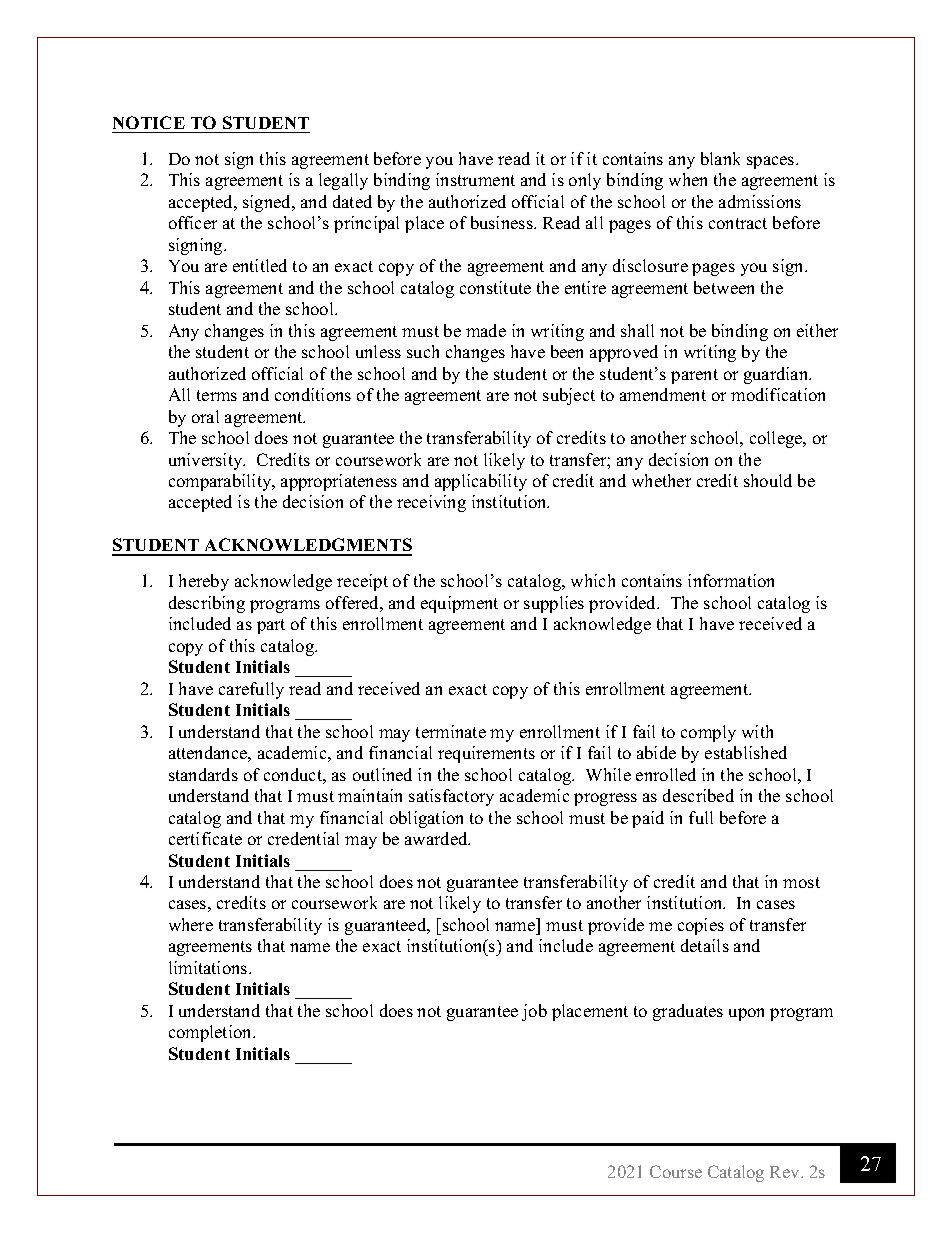  What do you see at coordinates (149, 122) in the screenshot?
I see `NOTICE` at bounding box center [149, 122].
